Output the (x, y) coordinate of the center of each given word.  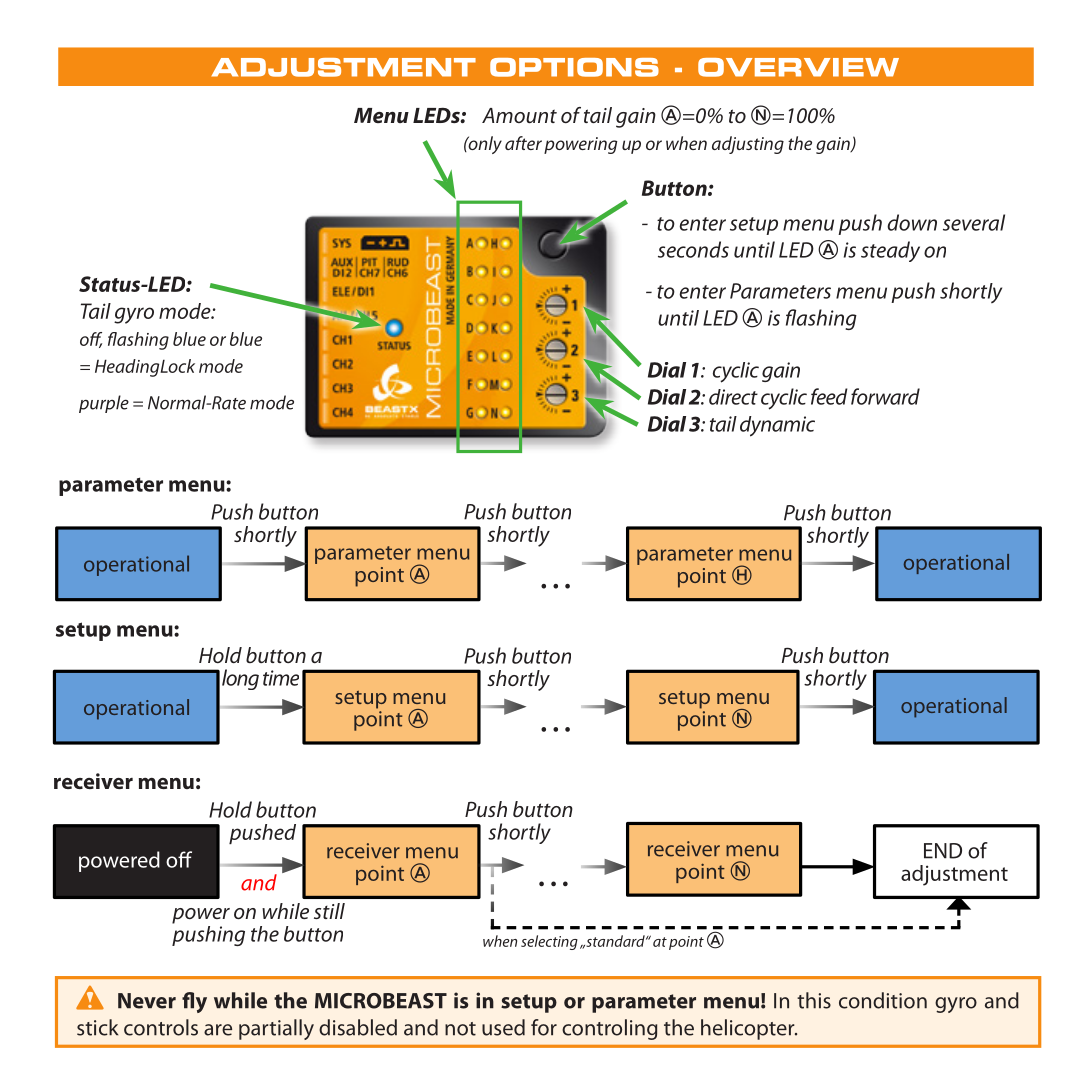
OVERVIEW (798, 67)
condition (883, 1000)
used (503, 1027)
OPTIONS (574, 67)
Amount (519, 115)
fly (194, 1002)
